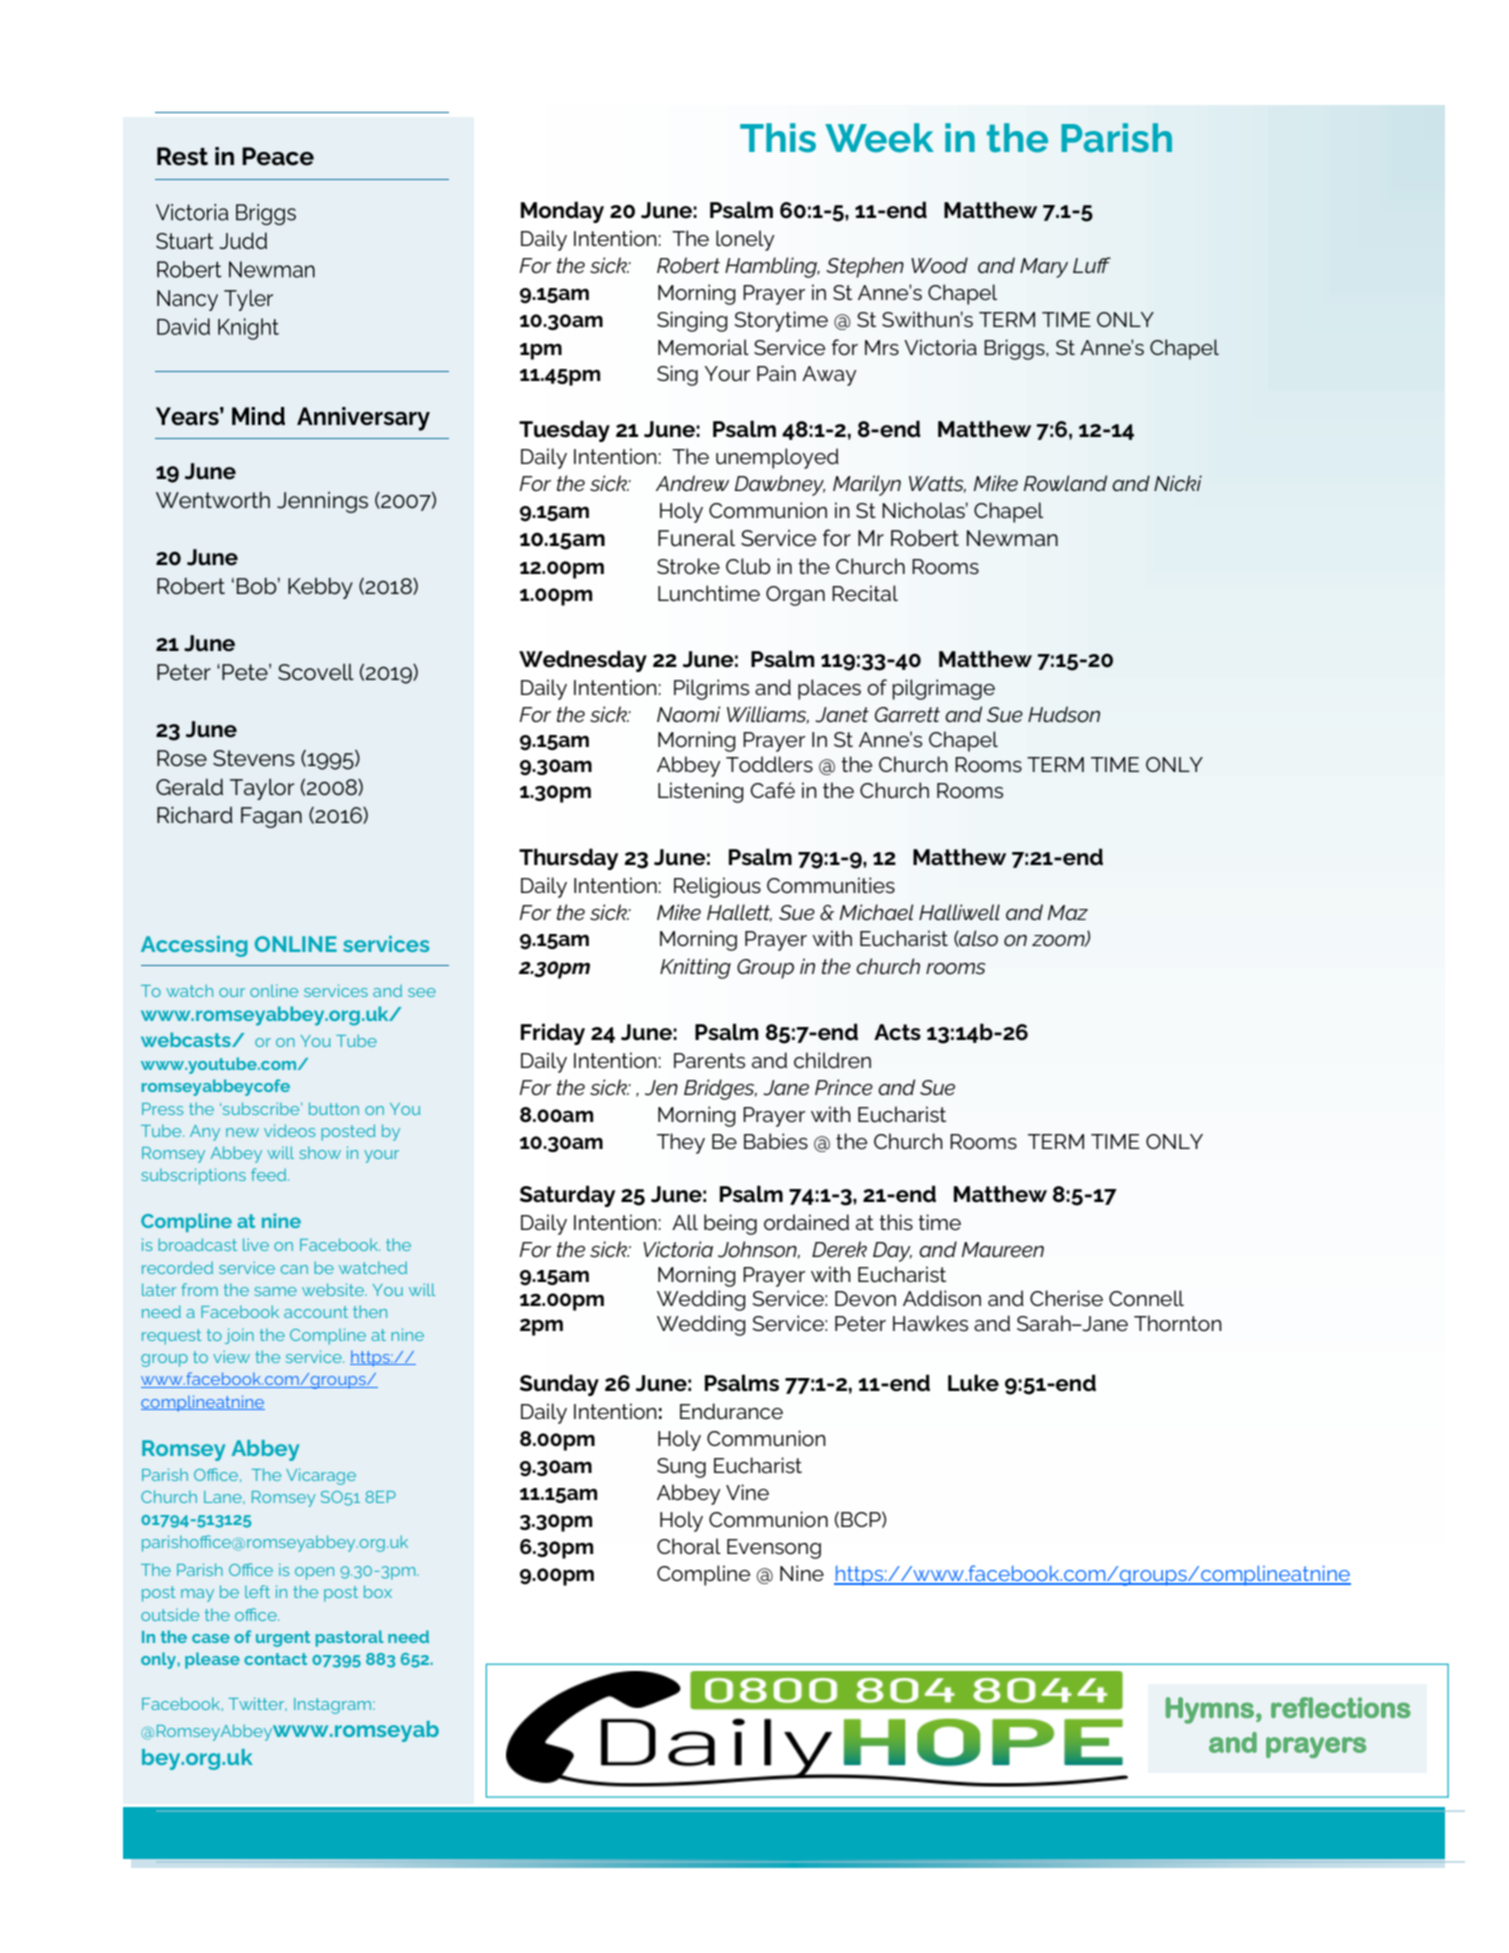  Describe the element at coordinates (1068, 912) in the screenshot. I see `Maz` at that location.
